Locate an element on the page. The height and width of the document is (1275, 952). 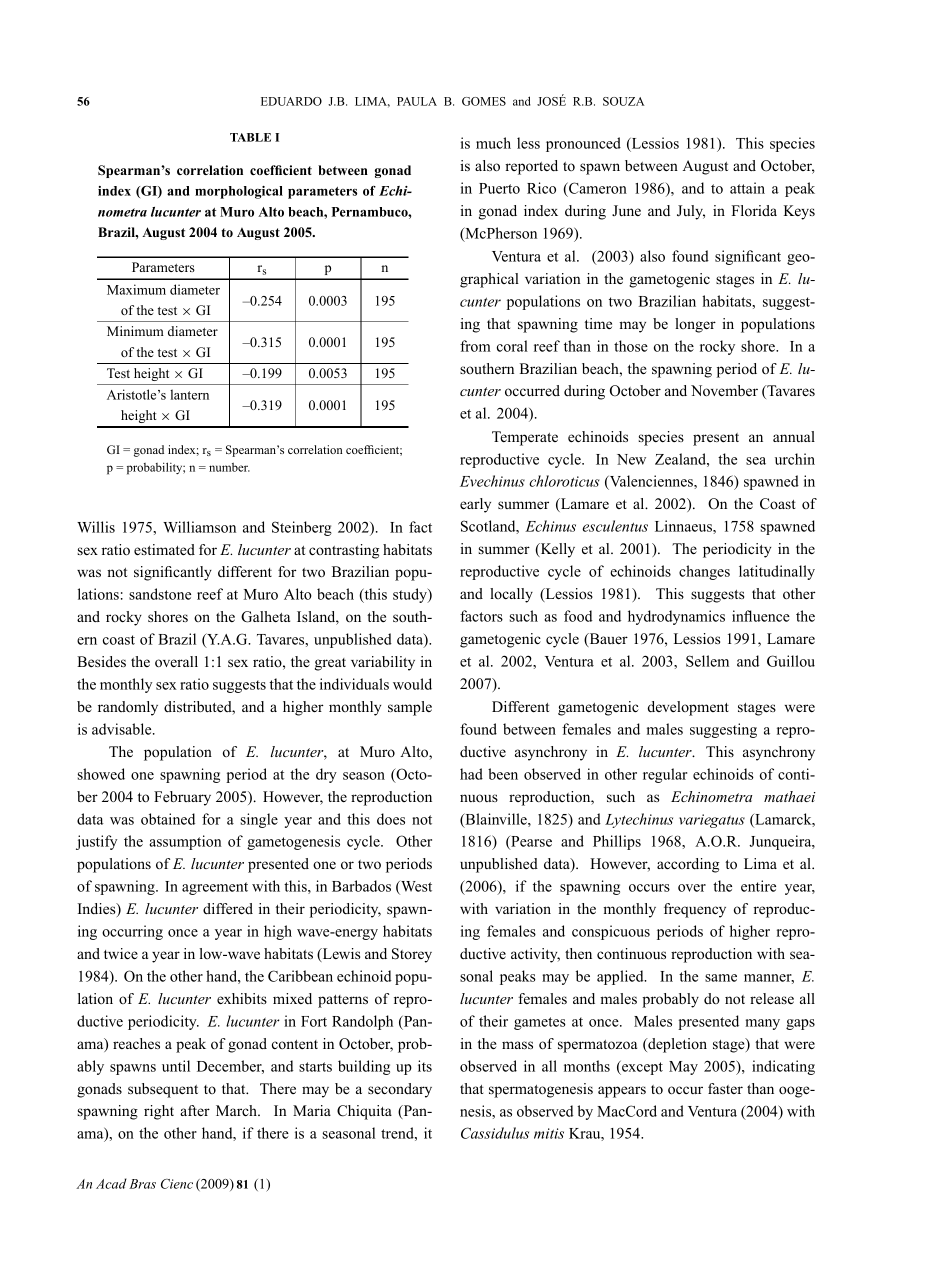
early is located at coordinates (475, 505).
